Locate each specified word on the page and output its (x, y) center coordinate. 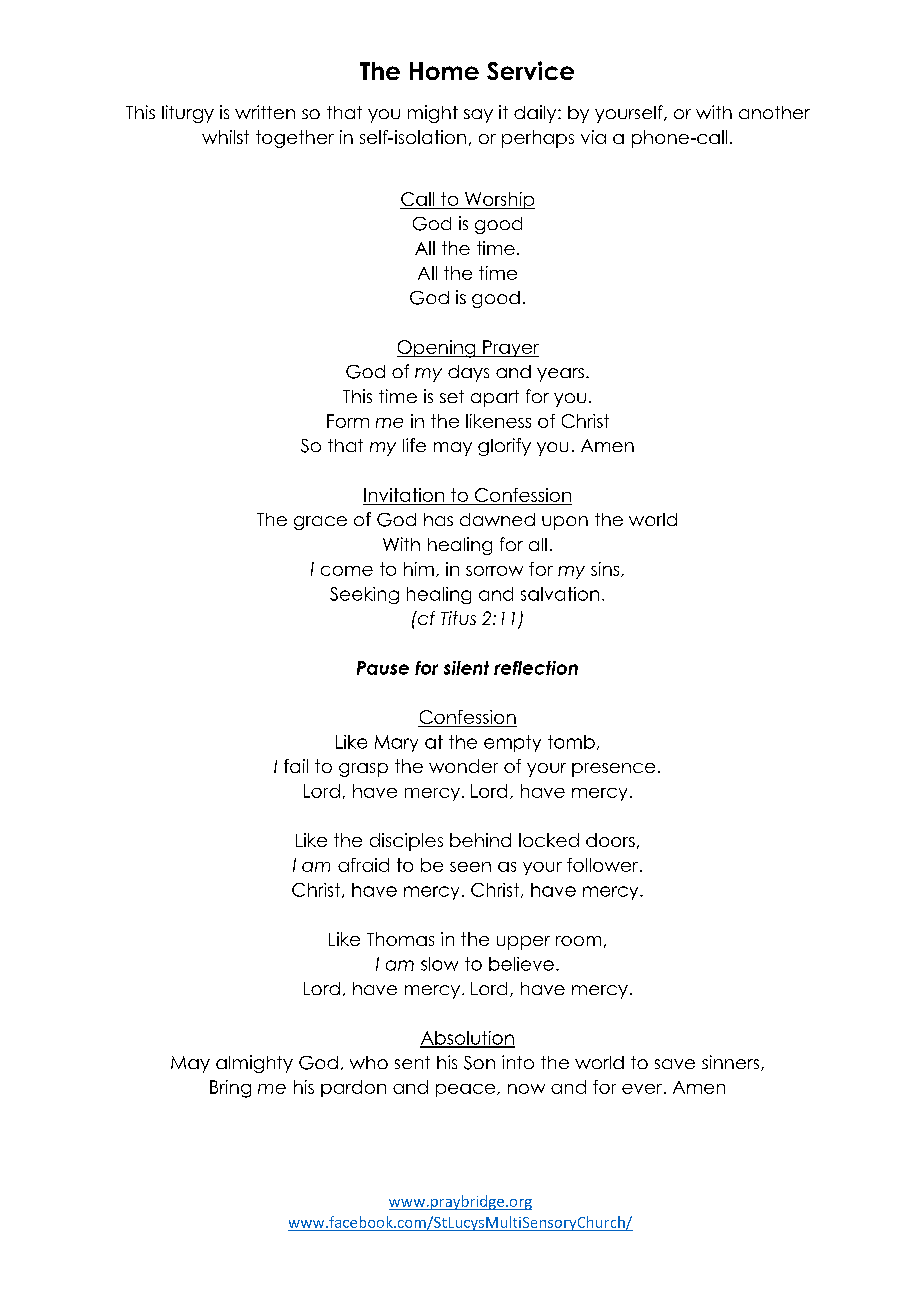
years (560, 375)
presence (613, 770)
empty (512, 743)
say (478, 116)
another (774, 112)
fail (296, 766)
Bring (230, 1089)
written (265, 112)
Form (348, 421)
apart (495, 398)
